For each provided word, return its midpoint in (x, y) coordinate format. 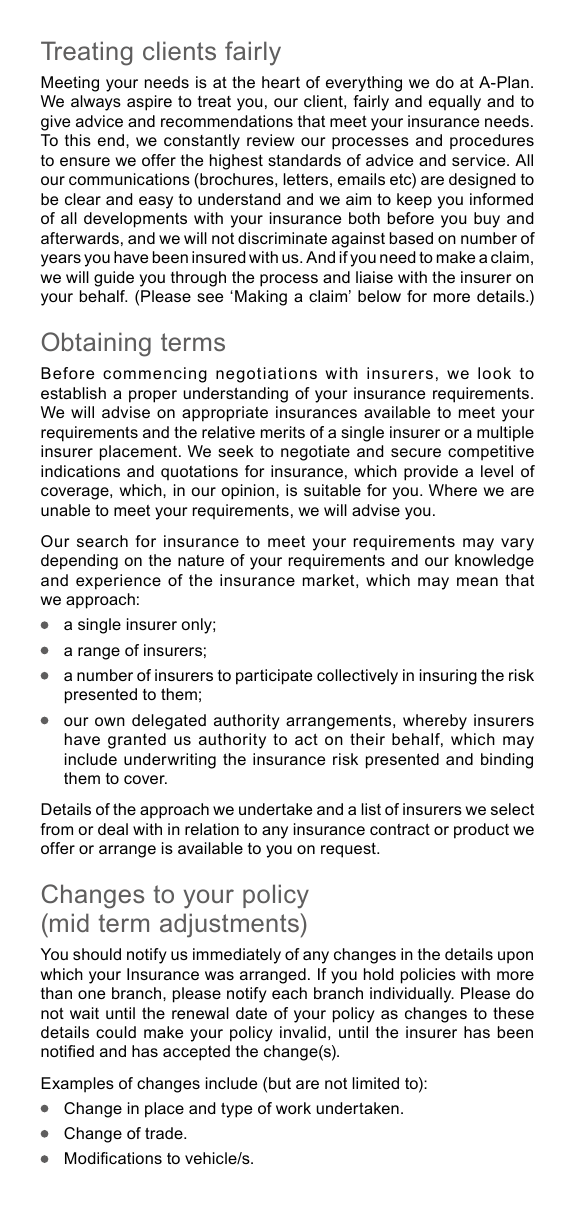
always (96, 103)
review (271, 140)
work (293, 1108)
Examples (77, 1085)
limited (376, 1083)
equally (455, 103)
